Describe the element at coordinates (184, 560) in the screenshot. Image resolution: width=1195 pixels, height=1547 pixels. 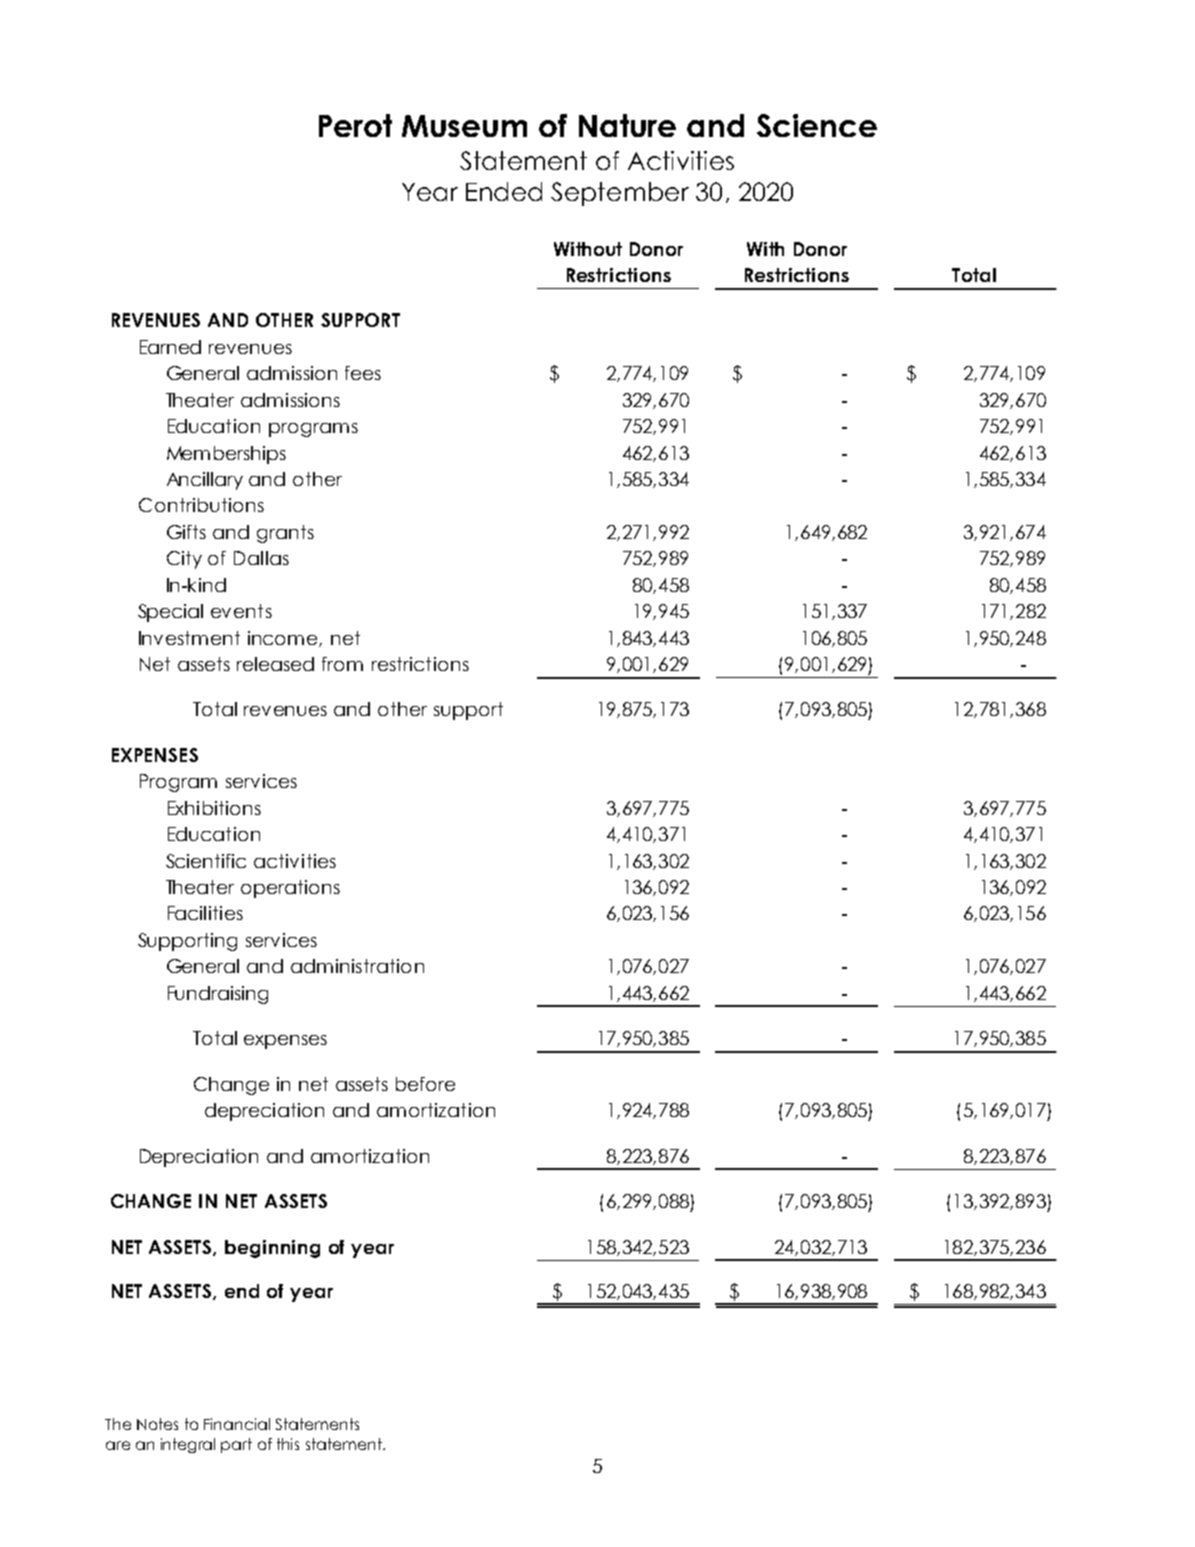
I see `City` at that location.
